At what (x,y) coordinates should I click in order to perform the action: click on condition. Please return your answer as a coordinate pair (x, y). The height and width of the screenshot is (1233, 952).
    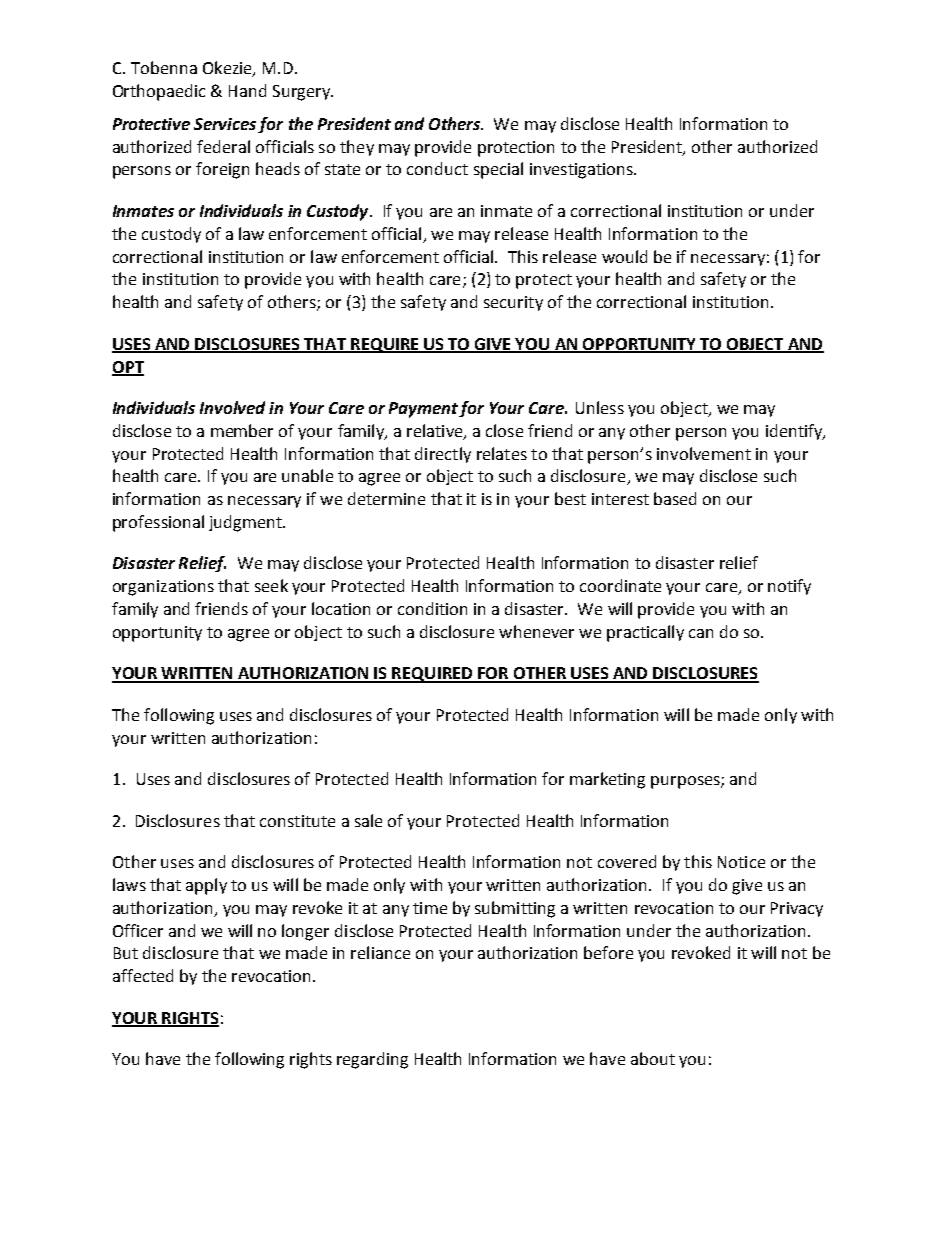
    Looking at the image, I should click on (432, 608).
